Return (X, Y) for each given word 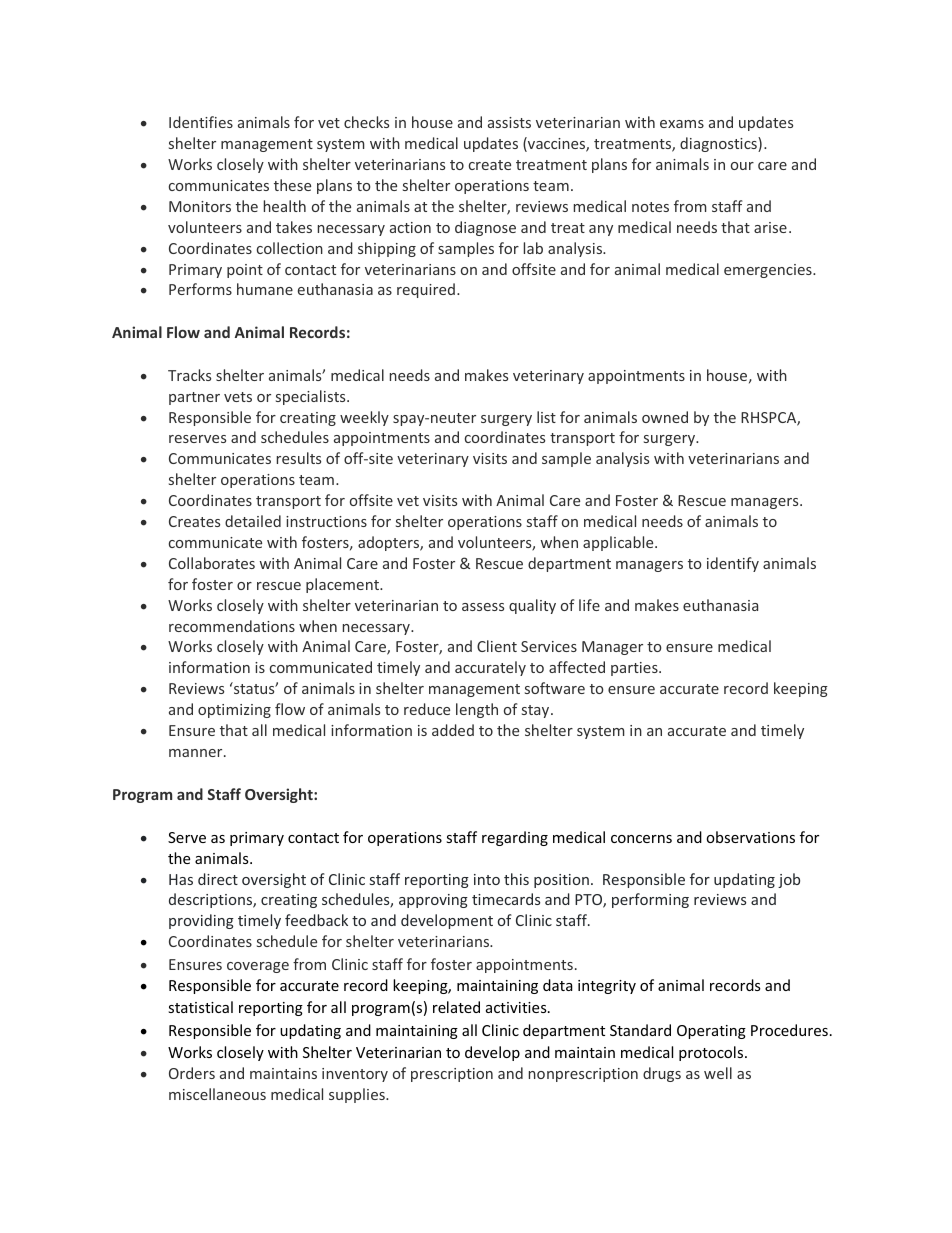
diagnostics (719, 144)
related (456, 1007)
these (292, 185)
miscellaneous (217, 1094)
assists (509, 122)
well (718, 1073)
